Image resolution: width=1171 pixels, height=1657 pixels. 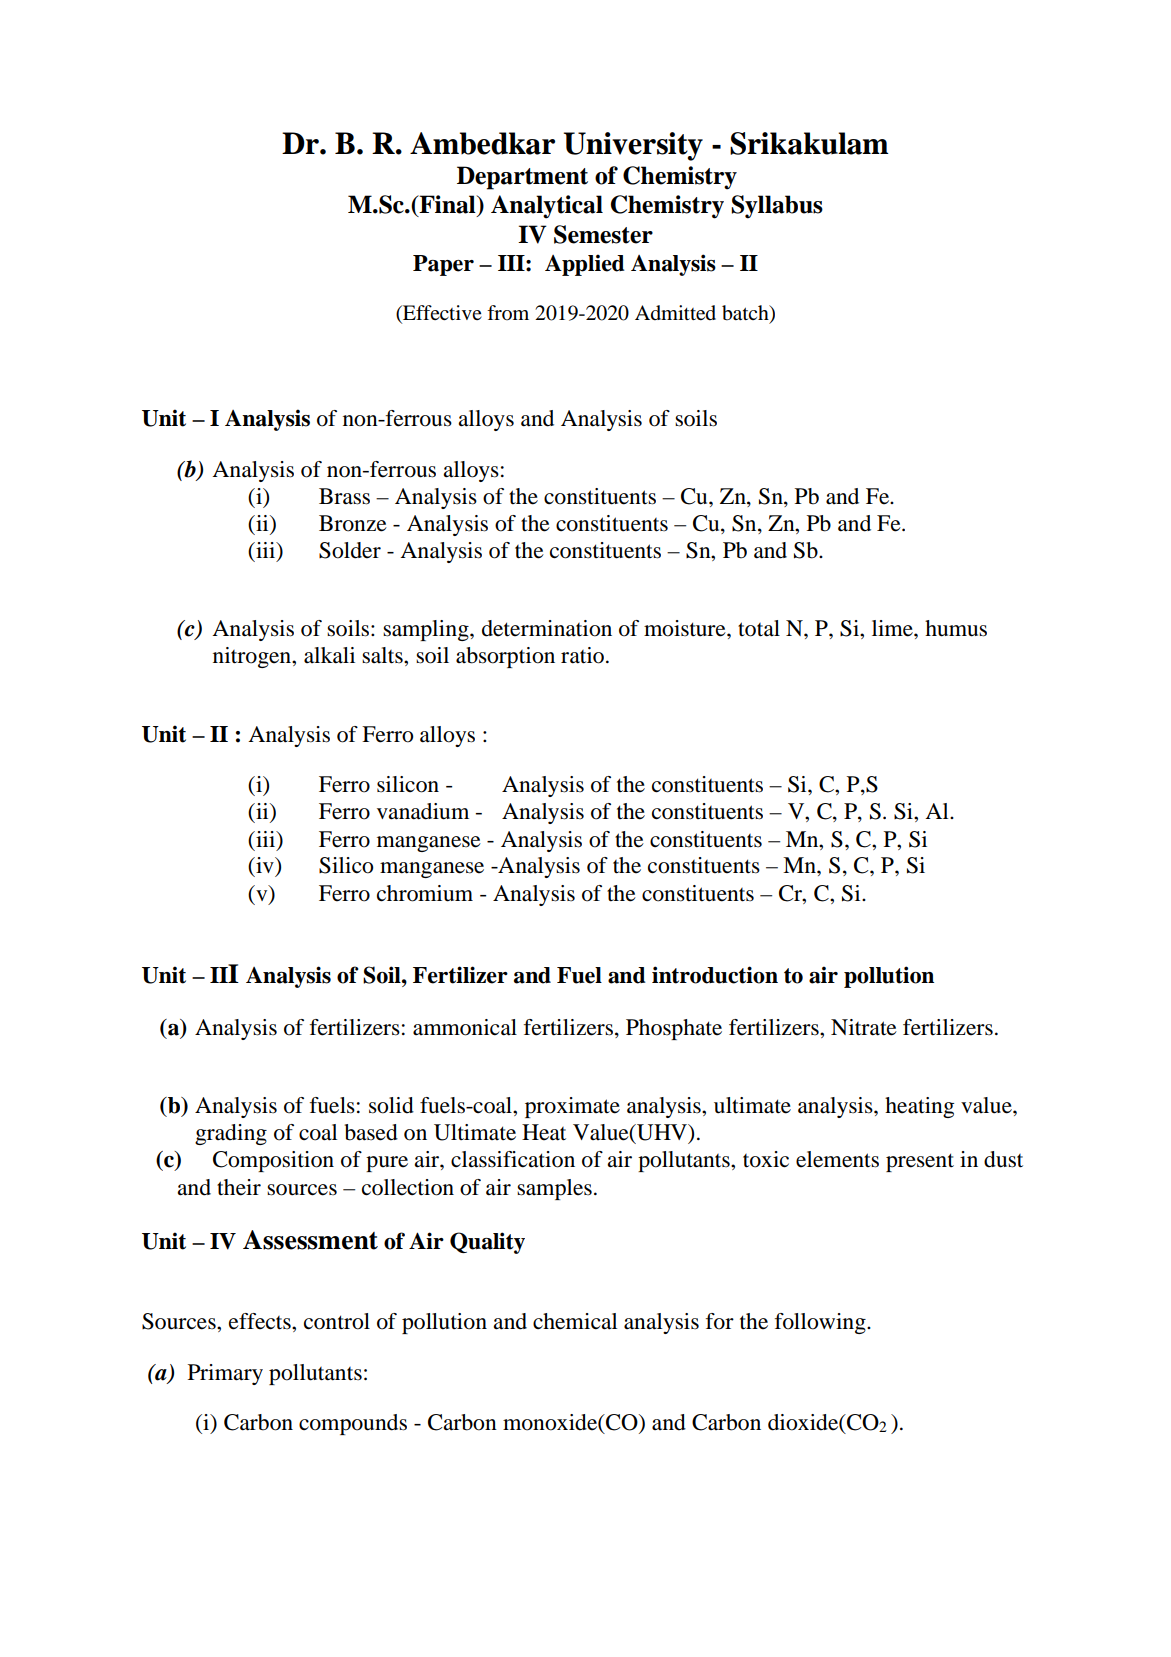 What do you see at coordinates (864, 1027) in the screenshot?
I see `Nitrate` at bounding box center [864, 1027].
